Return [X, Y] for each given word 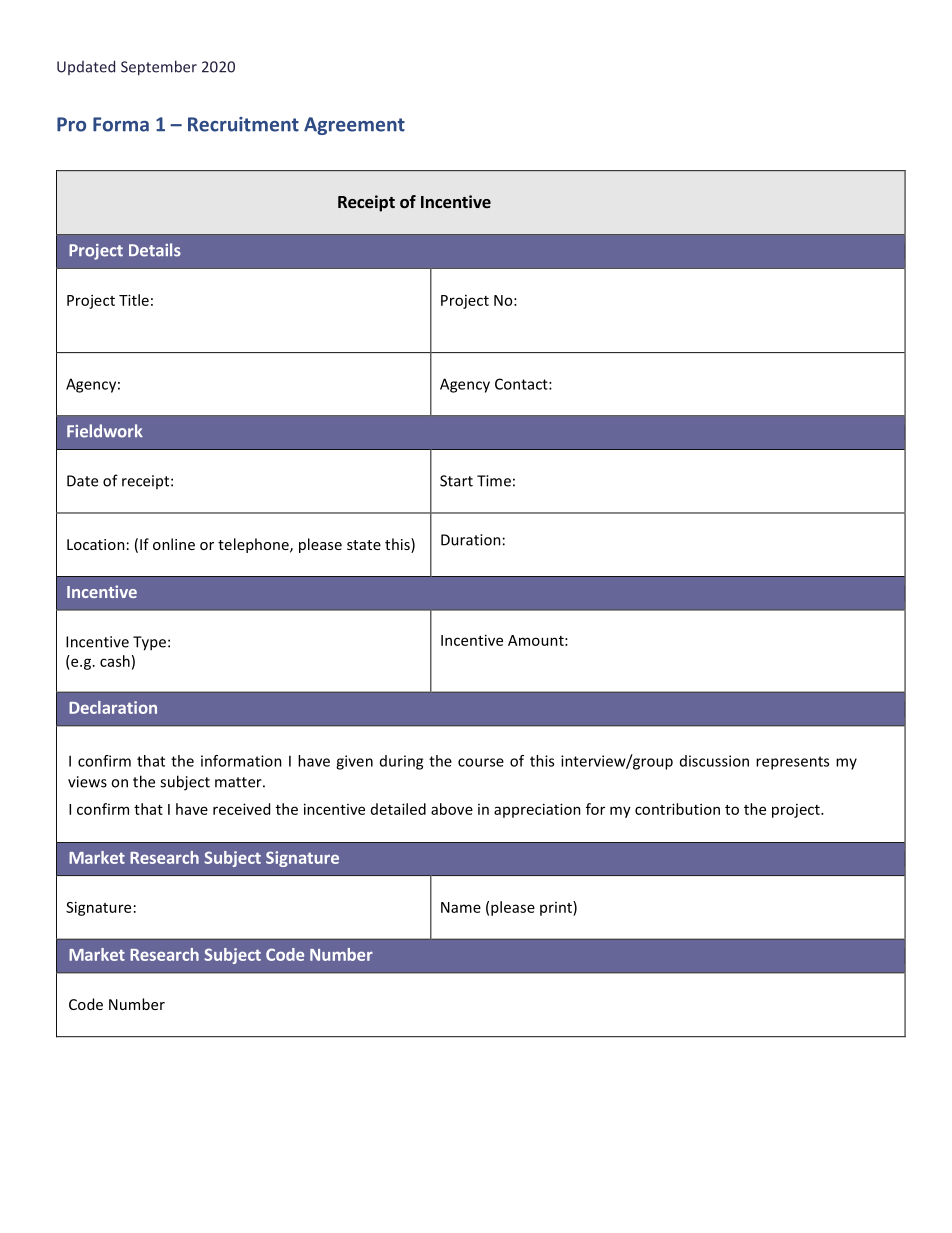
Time [494, 481]
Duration [471, 540]
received [241, 809]
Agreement [354, 126]
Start [456, 481]
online [174, 544]
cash [115, 661]
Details [155, 250]
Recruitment [243, 124]
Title [134, 300]
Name [461, 907]
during [401, 762]
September [159, 68]
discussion [714, 761]
